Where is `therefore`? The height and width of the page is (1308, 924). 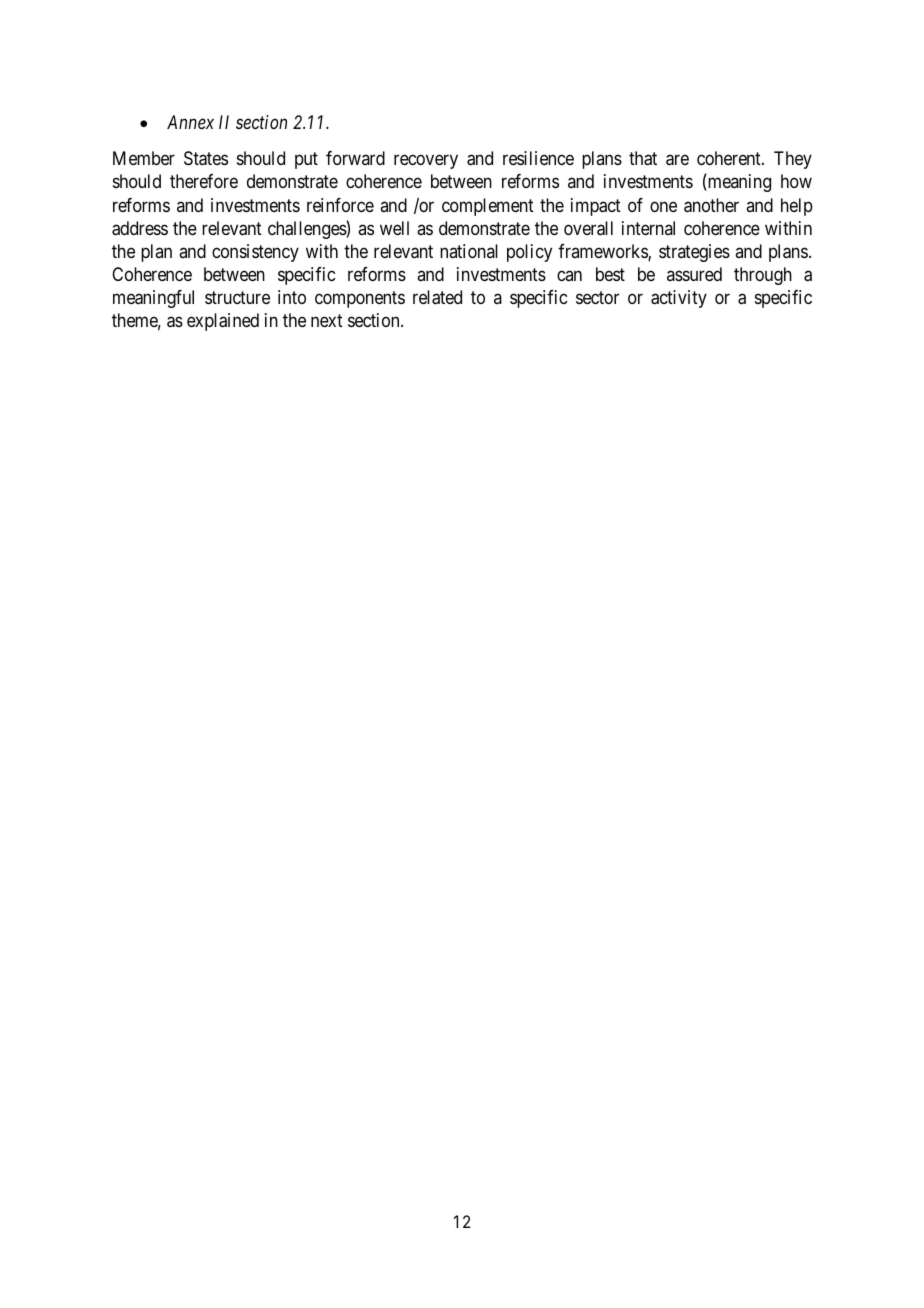
therefore is located at coordinates (204, 181).
